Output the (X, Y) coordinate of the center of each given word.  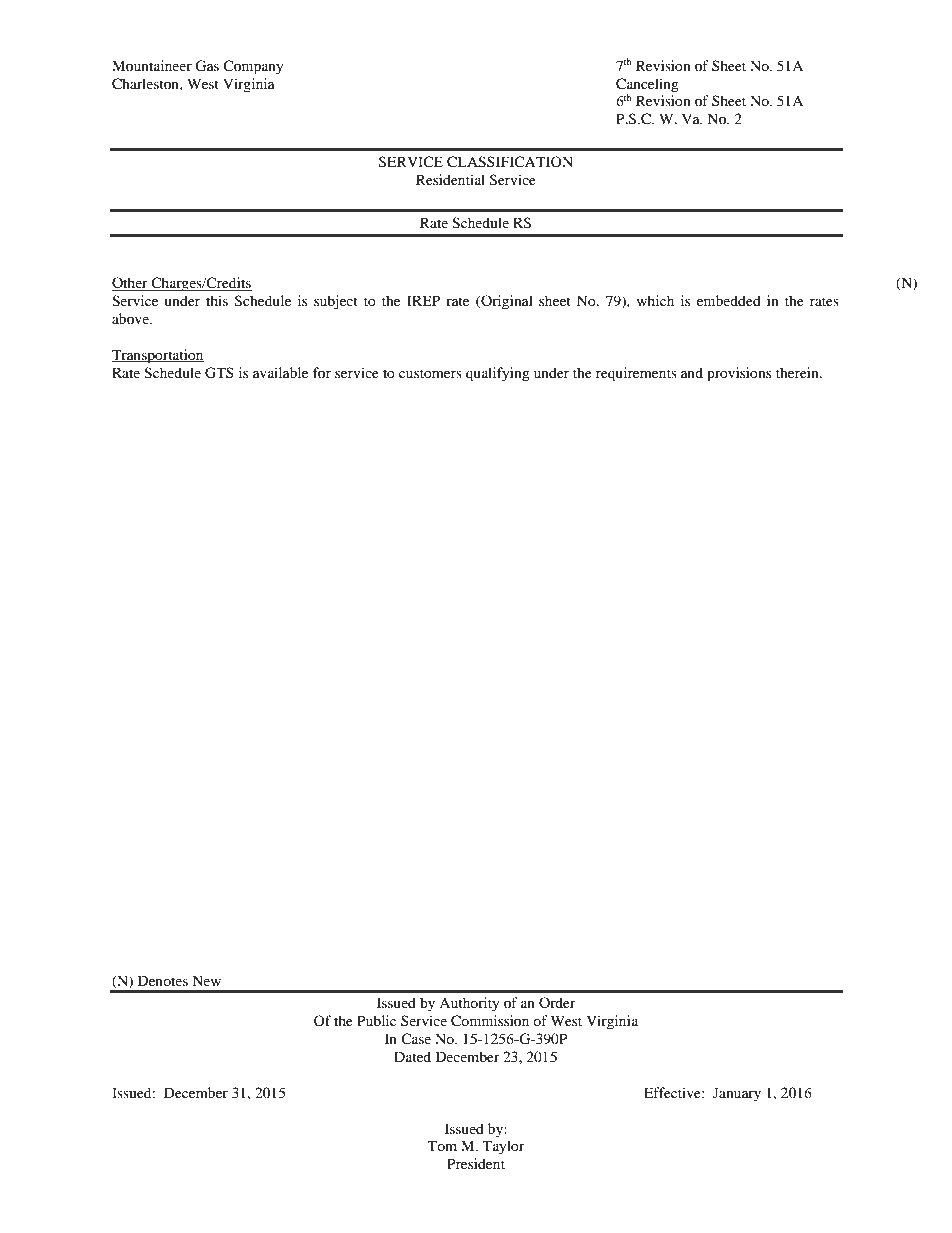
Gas (207, 66)
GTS (219, 373)
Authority (469, 1004)
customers (430, 373)
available (280, 372)
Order (557, 1002)
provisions (739, 374)
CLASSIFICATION (510, 162)
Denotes (163, 980)
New (206, 980)
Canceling (647, 85)
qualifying (498, 374)
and (692, 372)
